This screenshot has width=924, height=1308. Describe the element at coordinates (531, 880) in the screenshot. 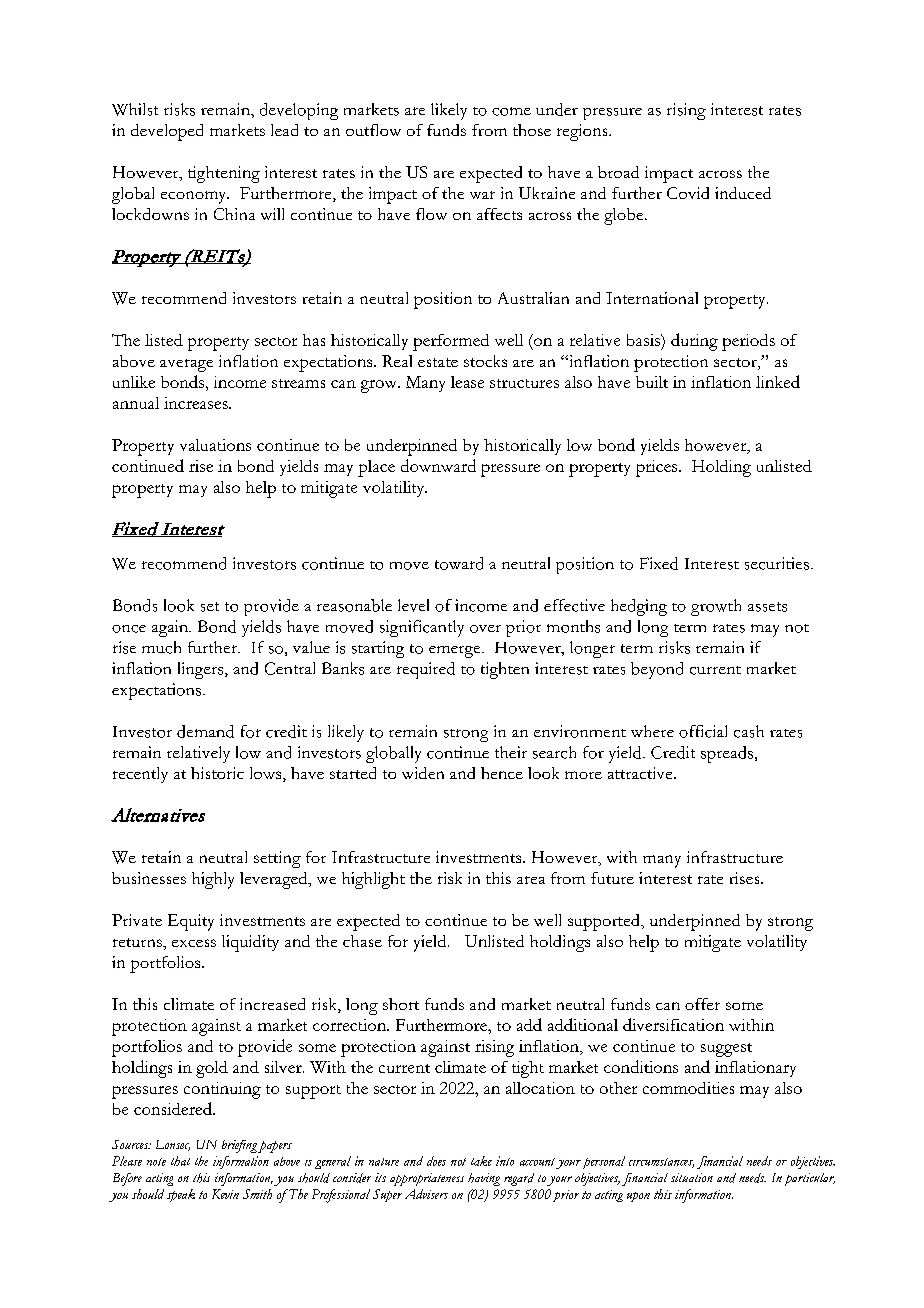

I see `area` at that location.
